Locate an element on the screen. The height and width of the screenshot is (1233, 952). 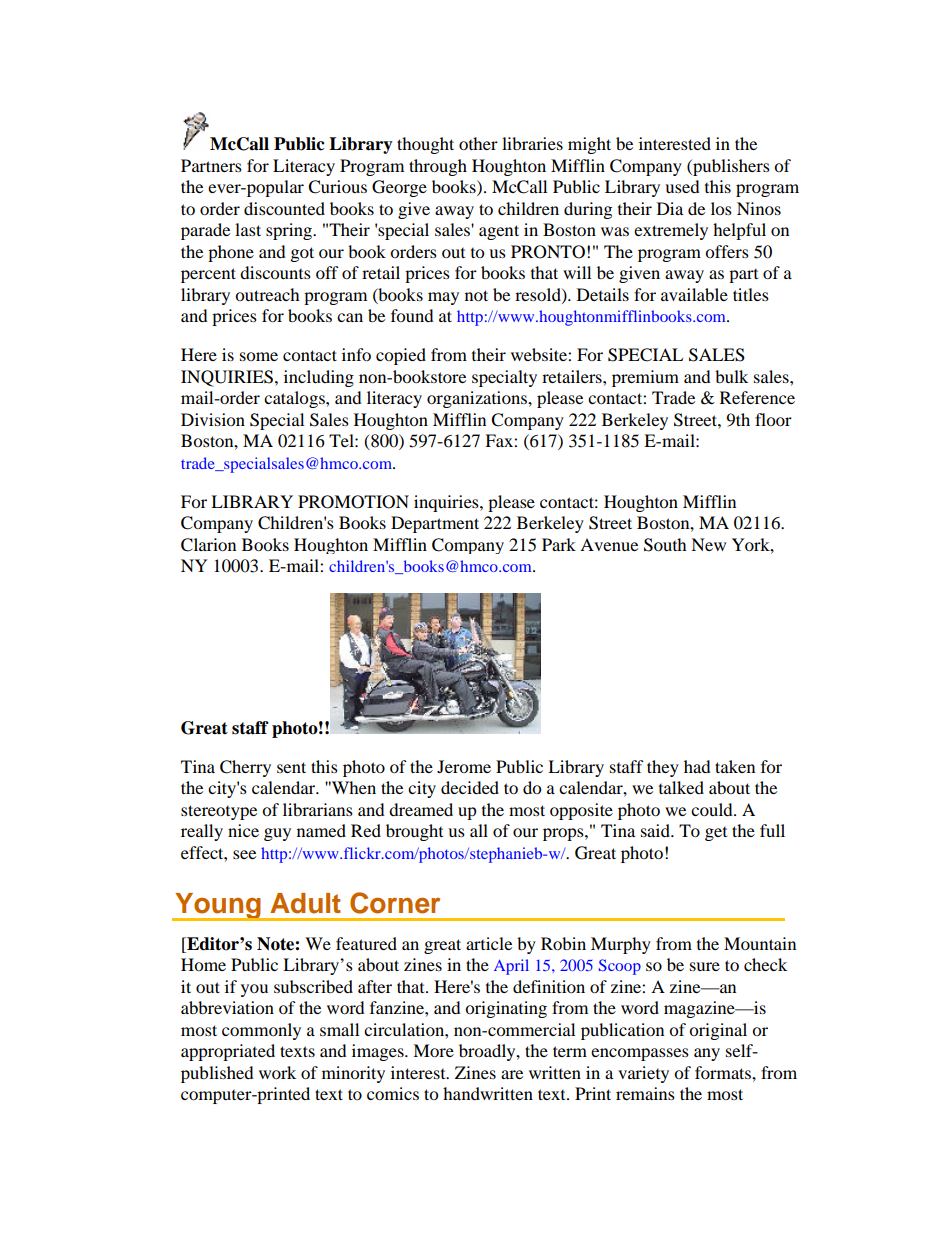
other is located at coordinates (478, 143).
